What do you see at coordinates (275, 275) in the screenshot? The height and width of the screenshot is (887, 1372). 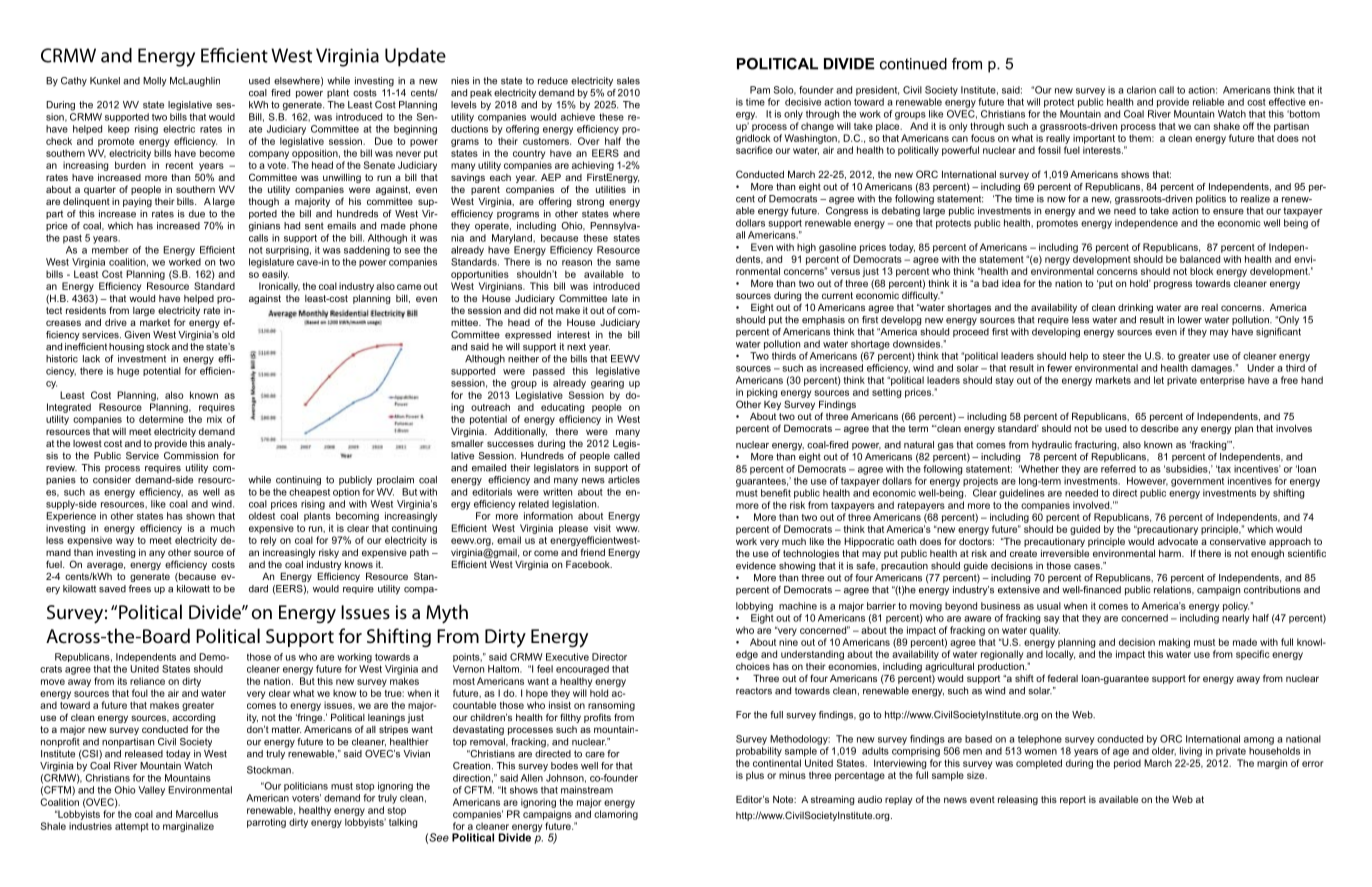 I see `easily` at bounding box center [275, 275].
